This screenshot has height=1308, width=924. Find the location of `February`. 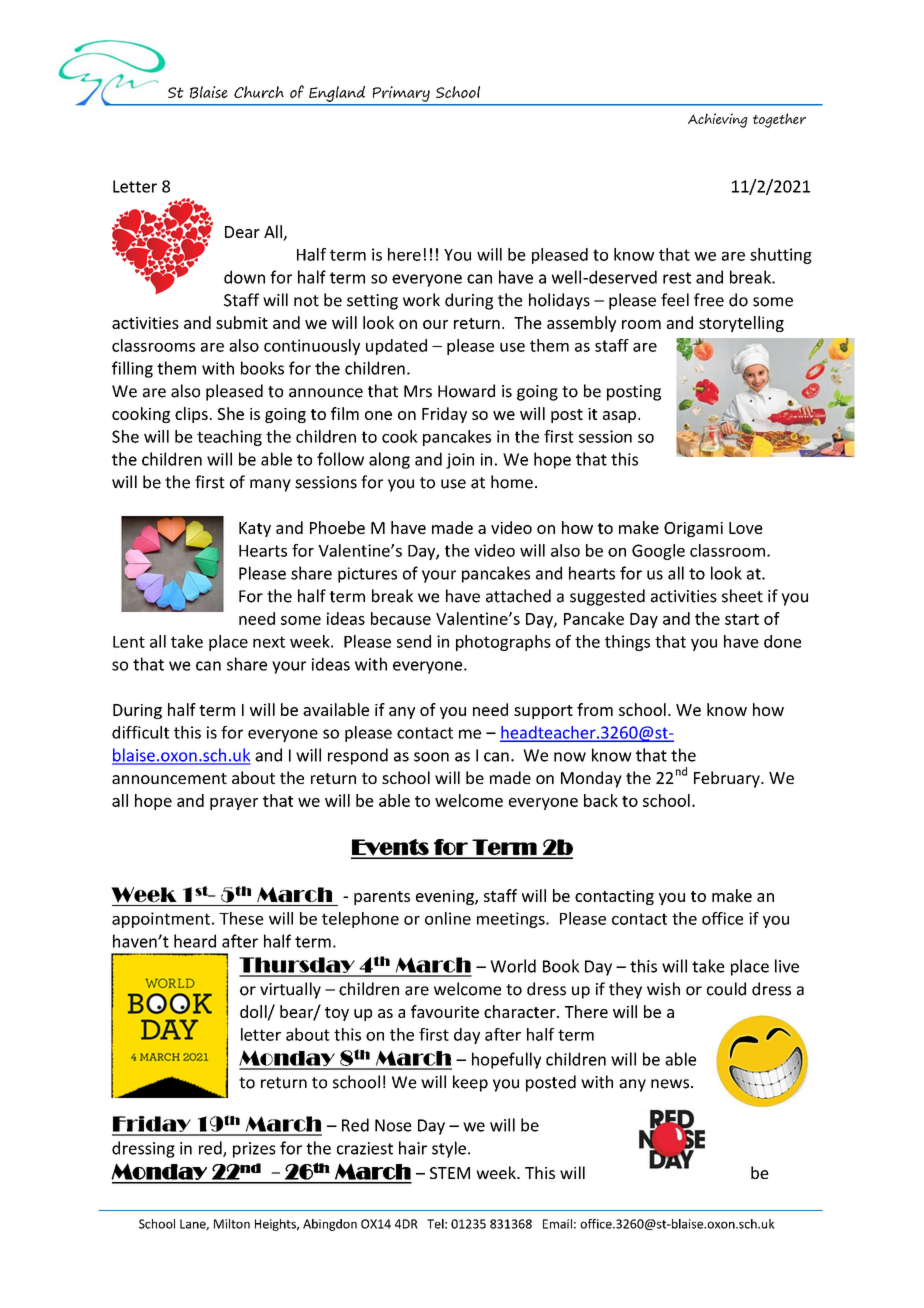

February is located at coordinates (728, 779).
